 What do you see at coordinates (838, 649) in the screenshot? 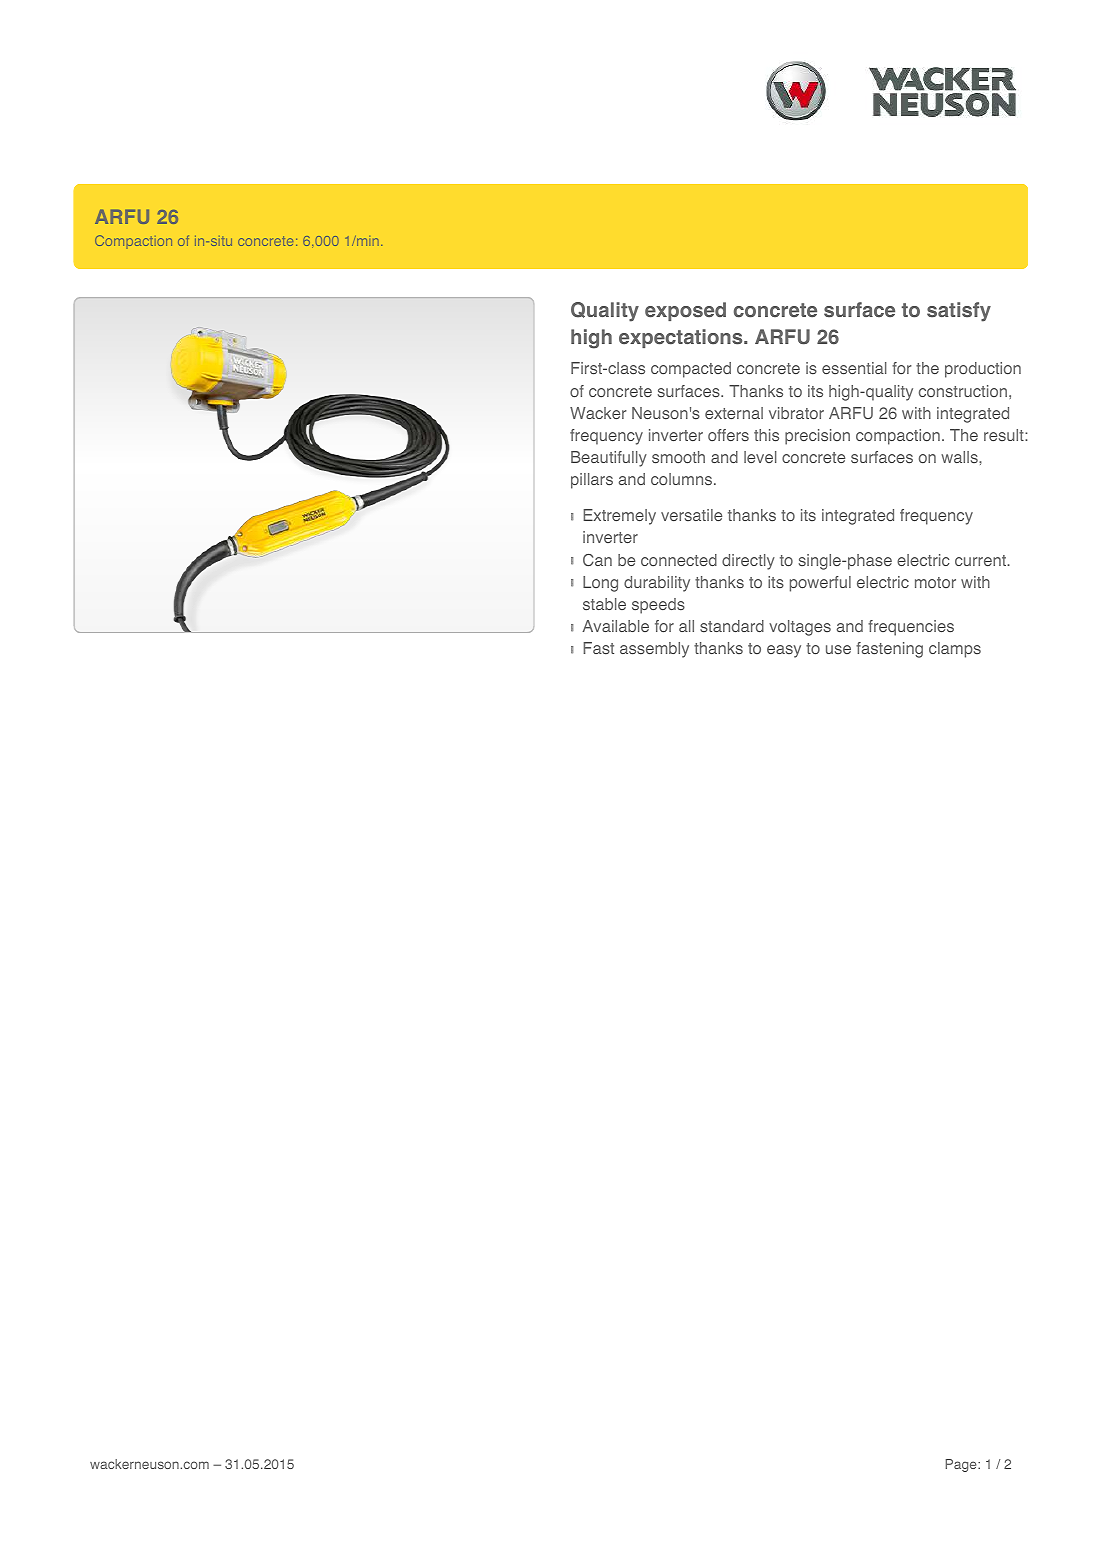
I see `use` at bounding box center [838, 649].
